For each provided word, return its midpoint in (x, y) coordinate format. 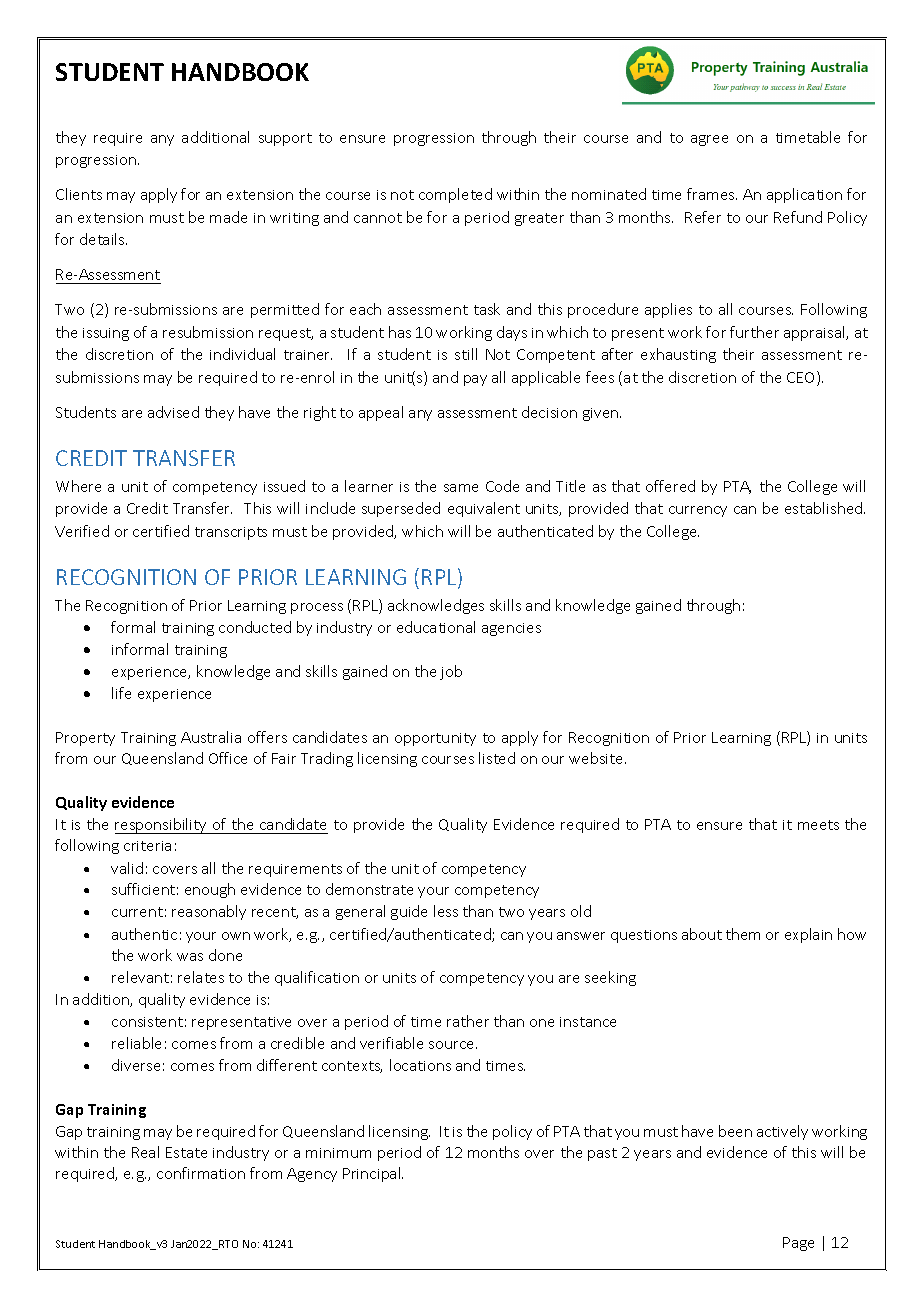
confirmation (201, 1173)
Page (798, 1244)
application (804, 195)
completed (455, 195)
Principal (373, 1174)
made (228, 217)
